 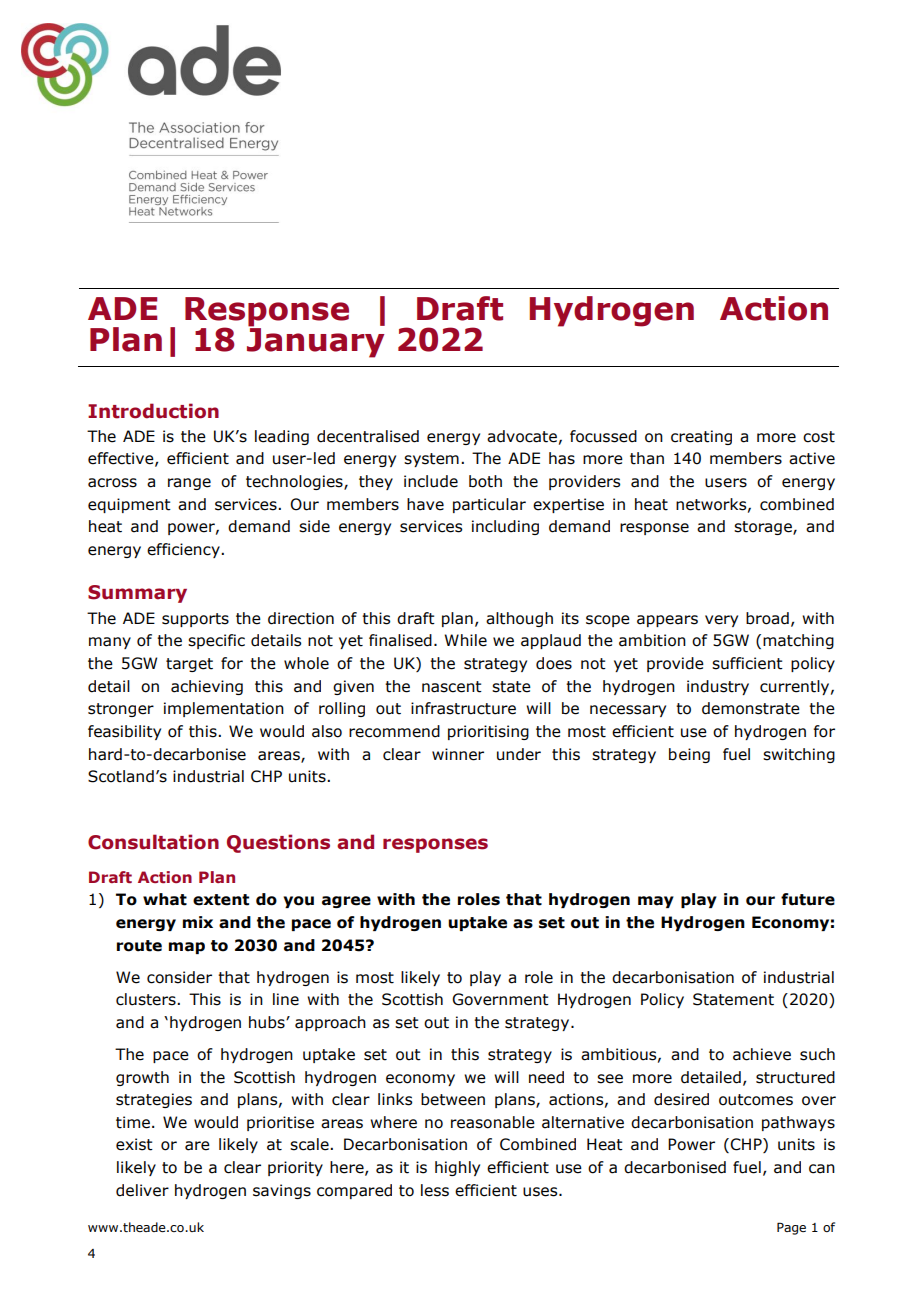 What do you see at coordinates (522, 436) in the screenshot?
I see `advocate` at bounding box center [522, 436].
